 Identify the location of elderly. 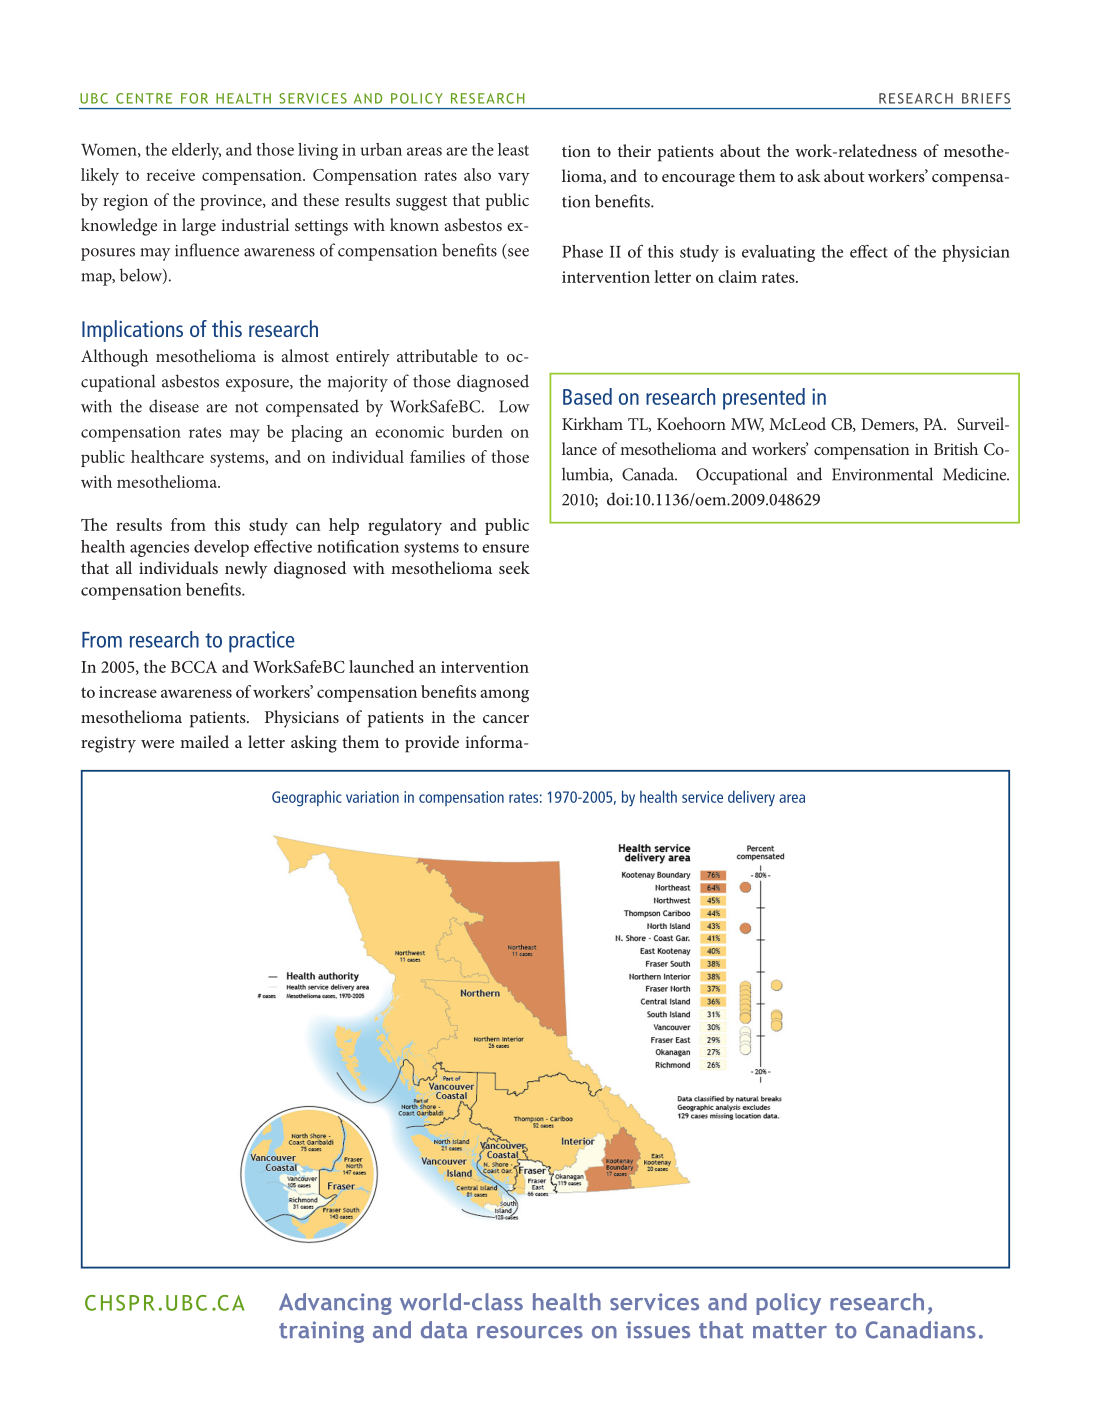
(196, 151).
